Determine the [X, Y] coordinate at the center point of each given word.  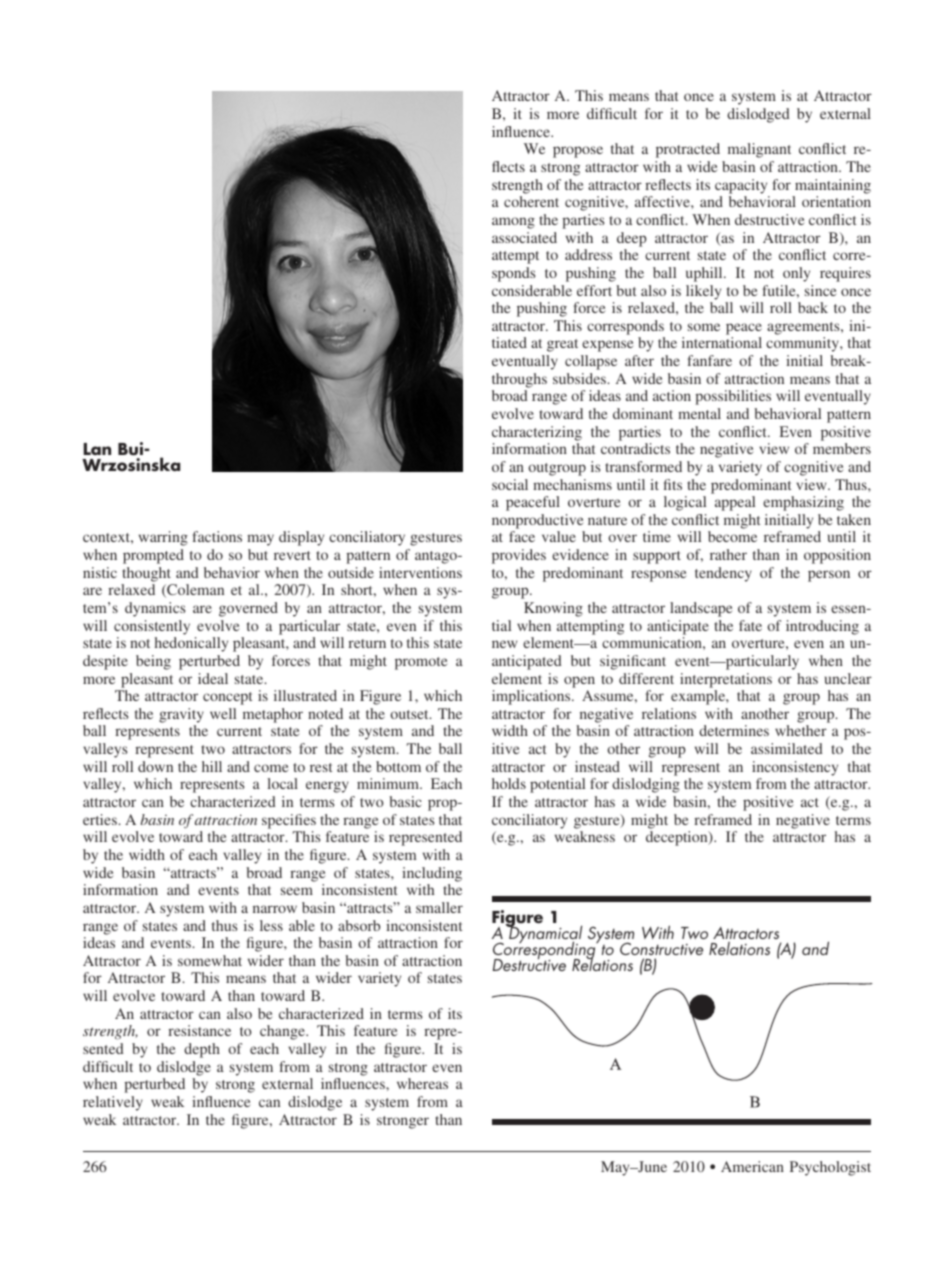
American [752, 1166]
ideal [213, 678]
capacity [741, 186]
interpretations [726, 680]
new [504, 644]
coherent [531, 201]
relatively [113, 1103]
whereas [422, 1083]
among [513, 223]
